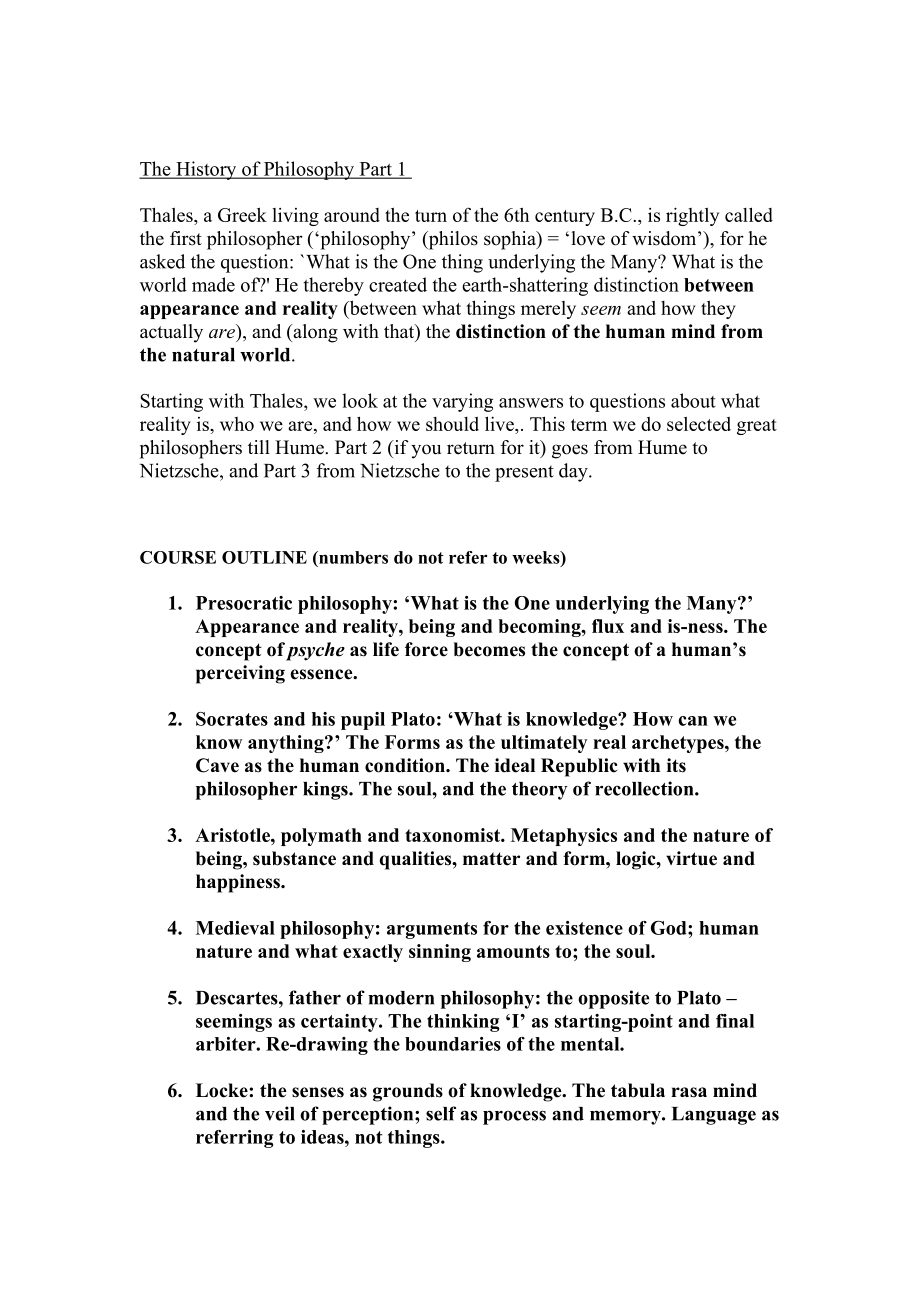 The image size is (924, 1308). I want to click on self, so click(441, 1113).
